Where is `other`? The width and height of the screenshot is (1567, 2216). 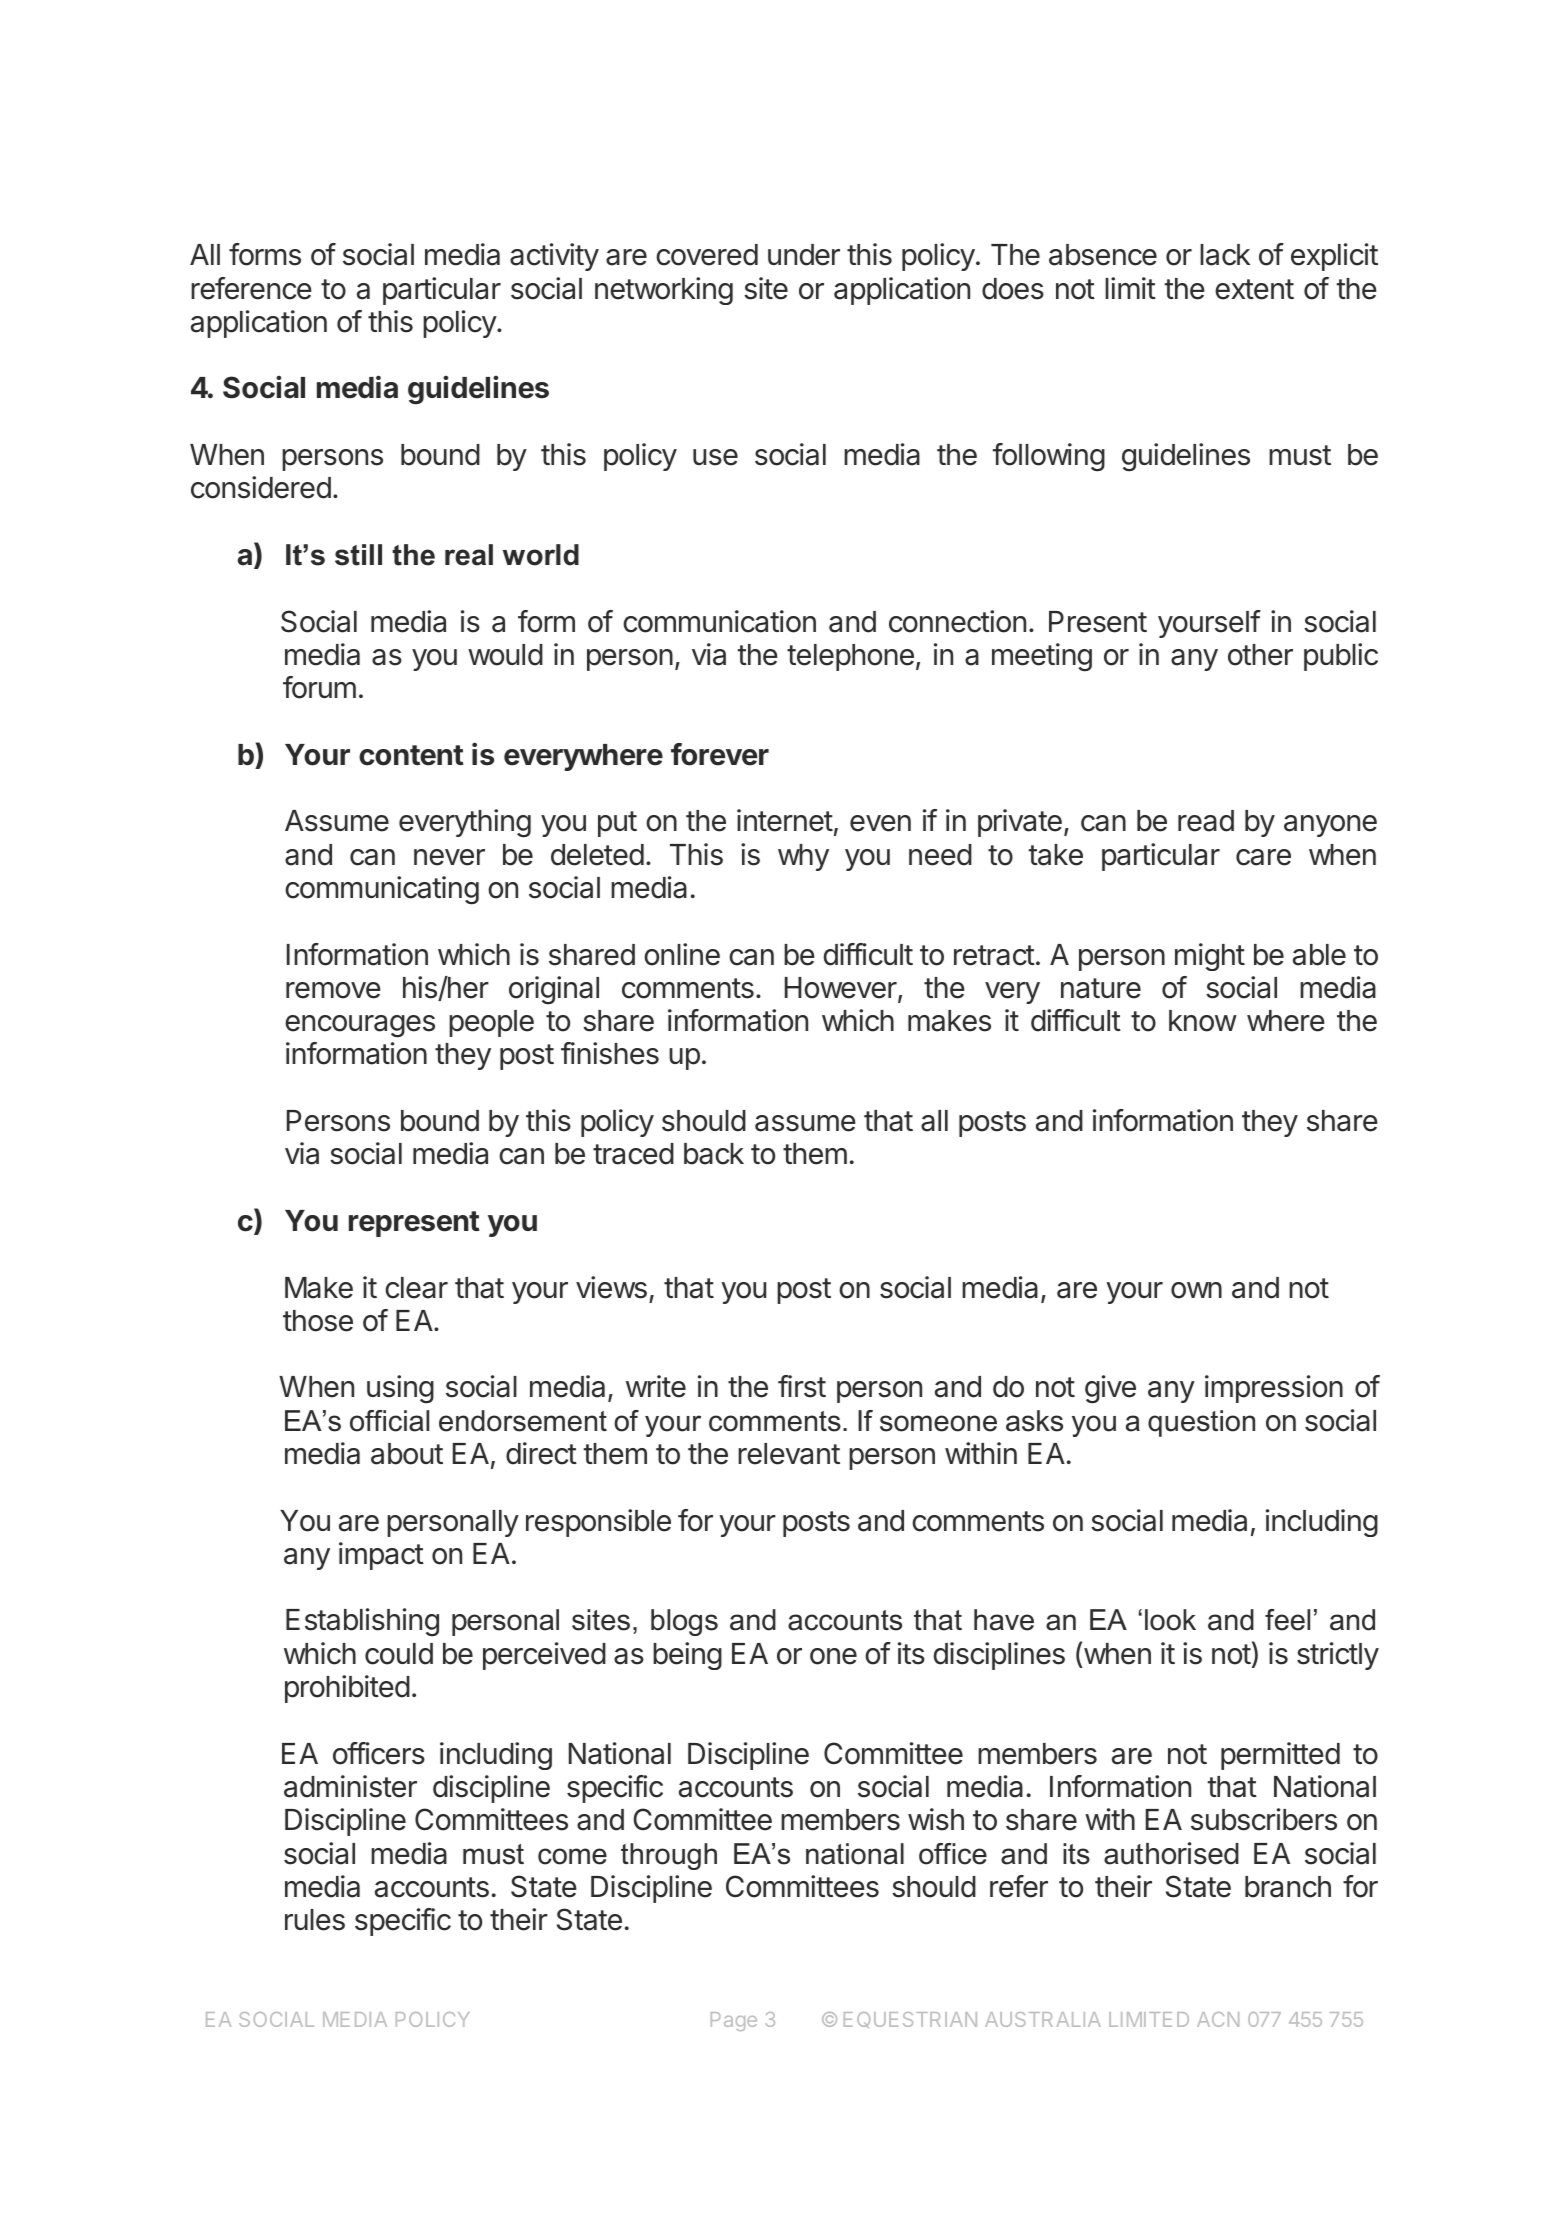 other is located at coordinates (1260, 655).
